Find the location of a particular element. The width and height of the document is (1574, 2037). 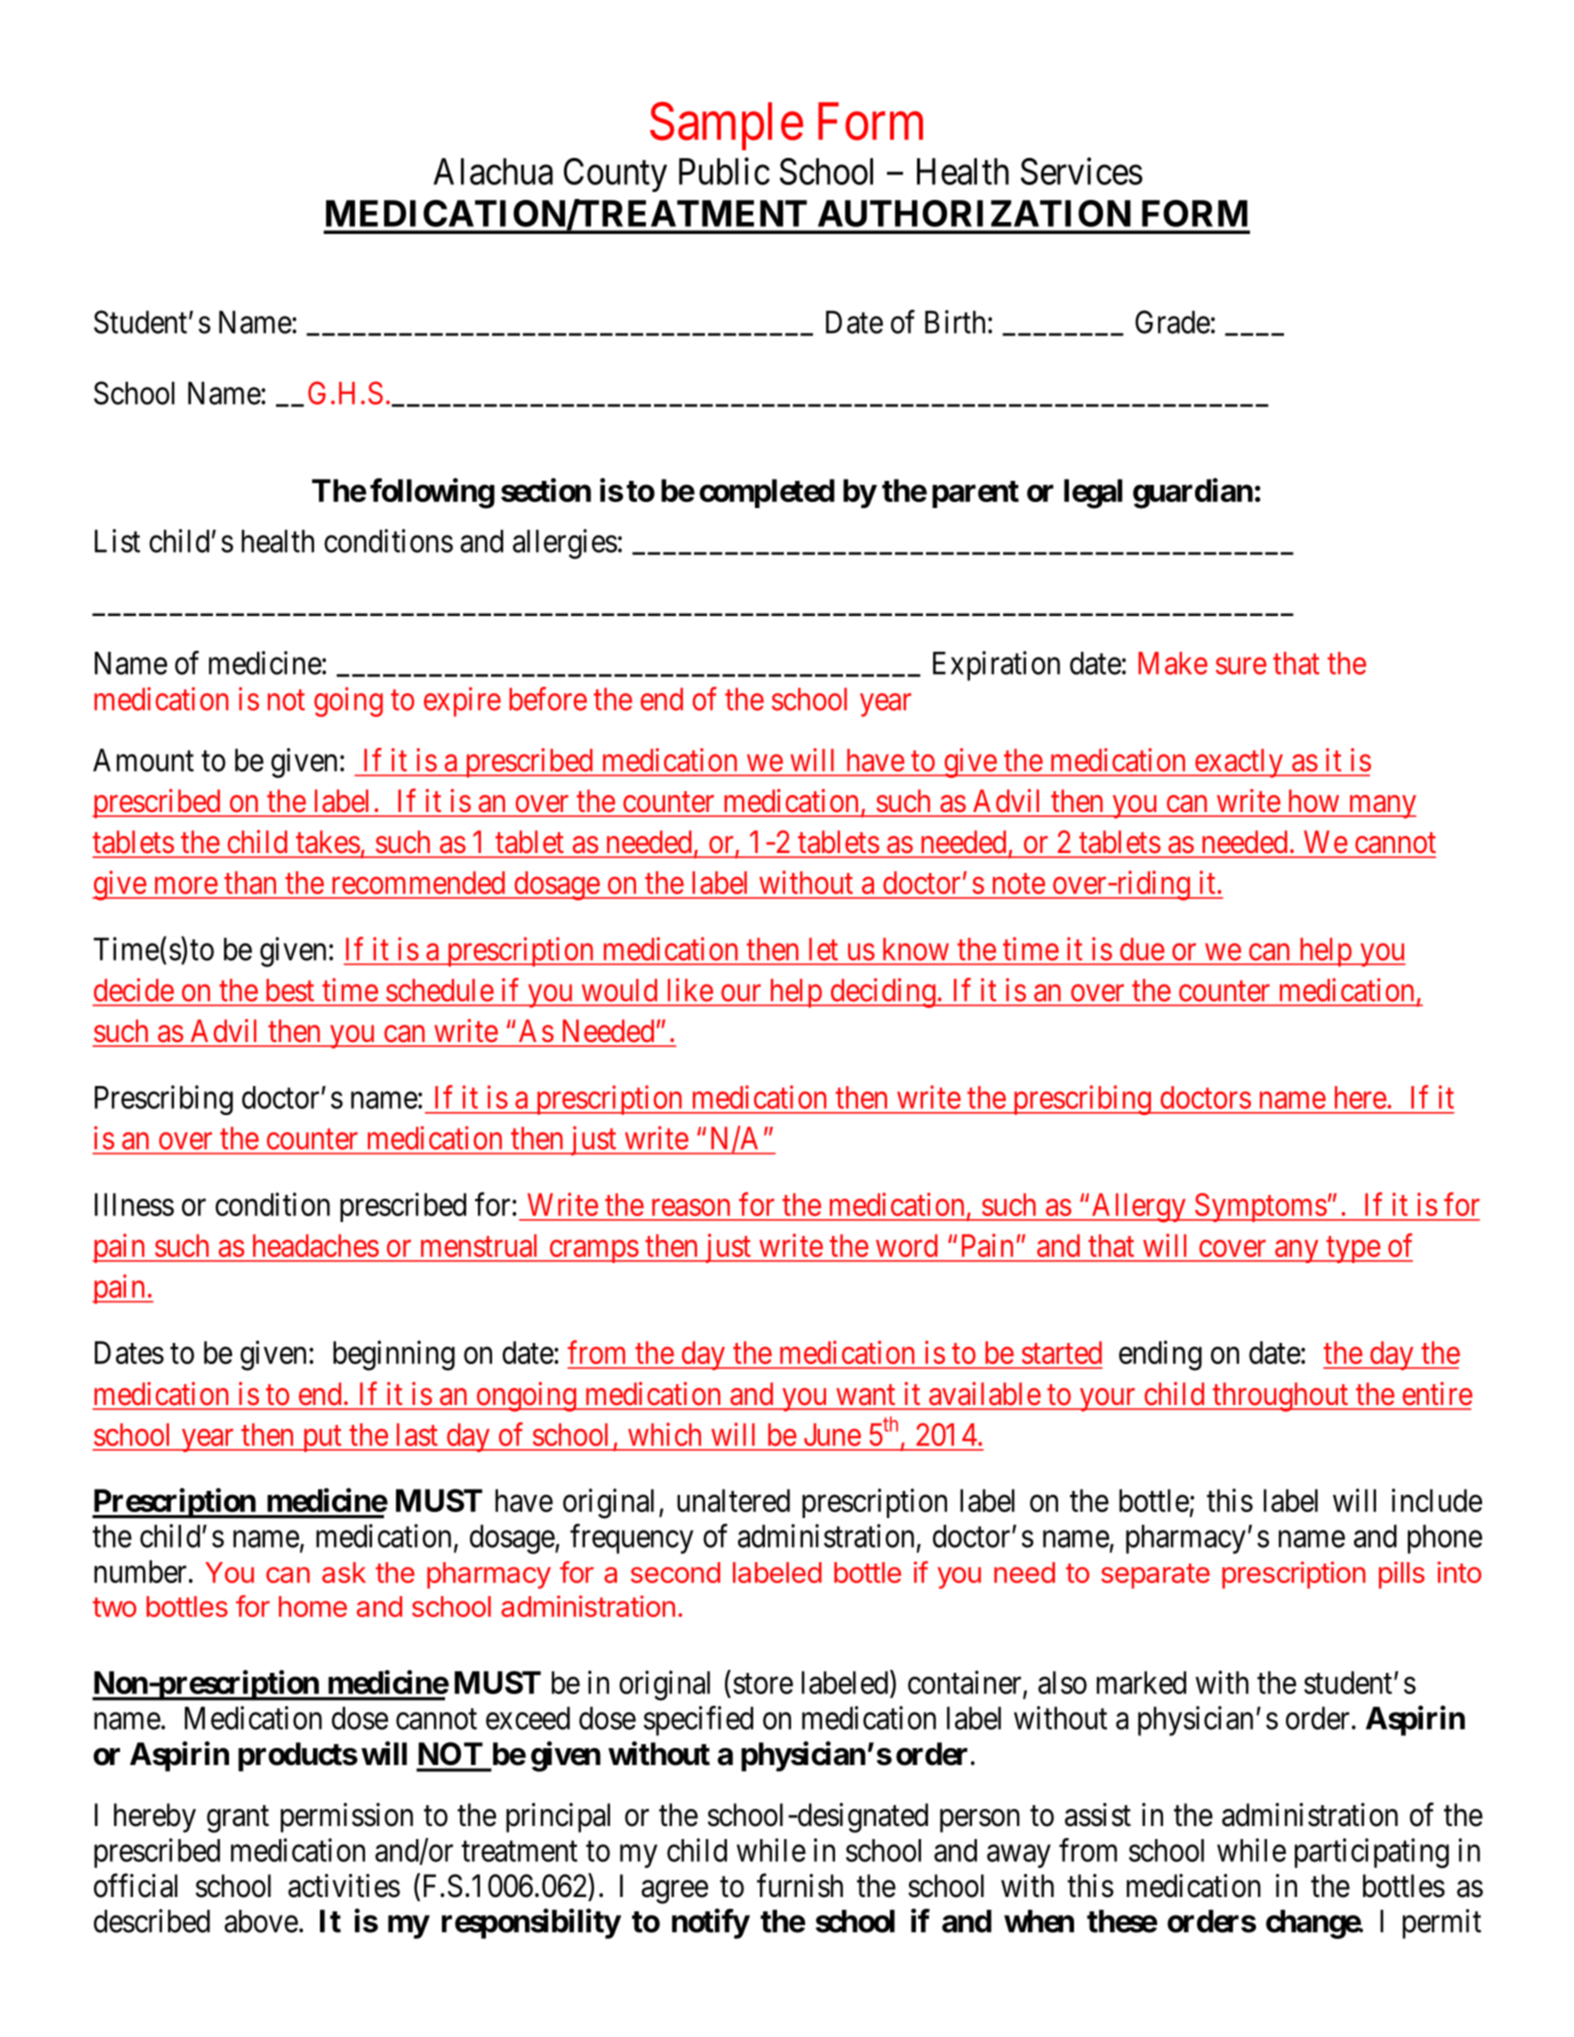

Public is located at coordinates (724, 171).
